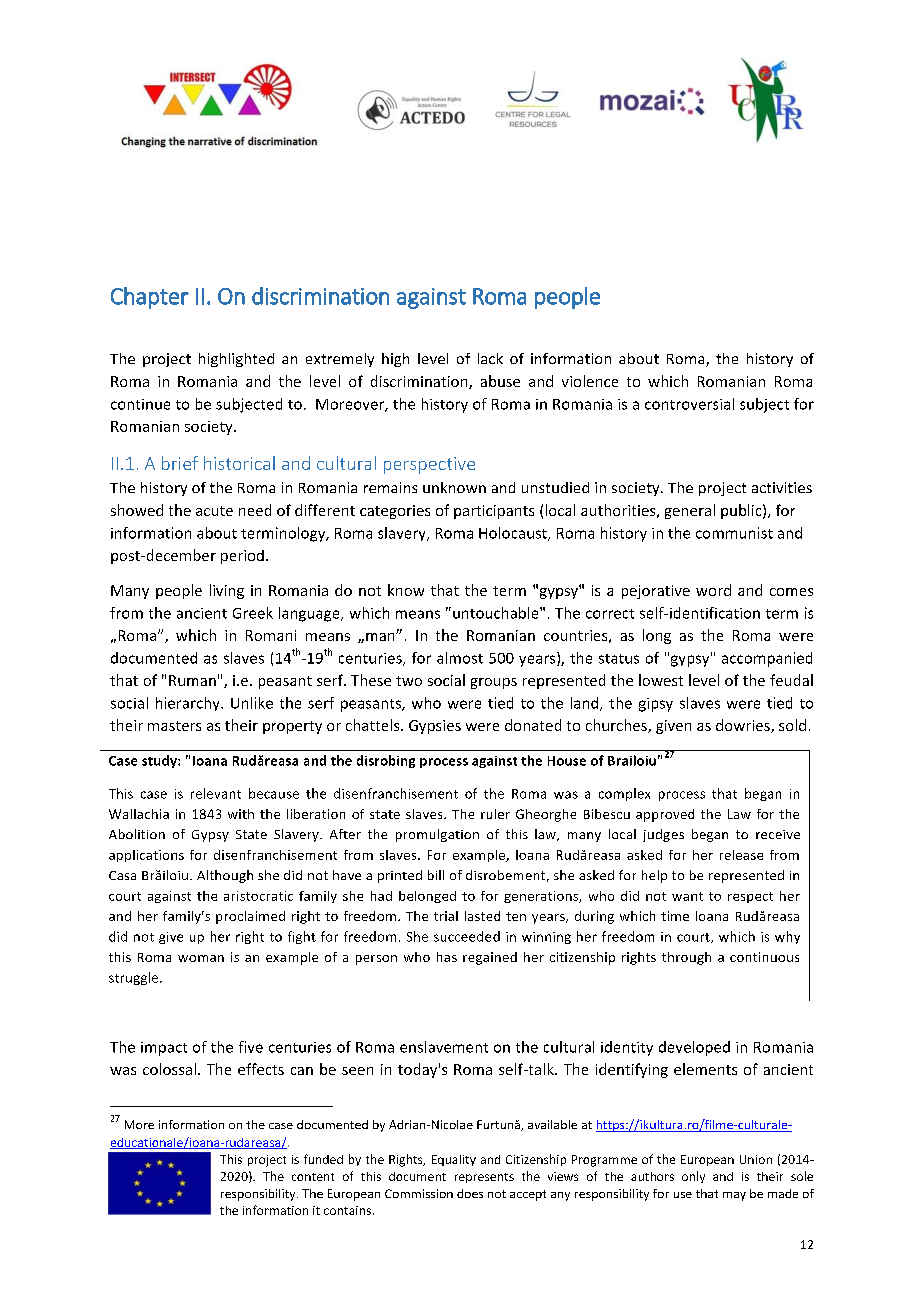 The width and height of the document is (924, 1308). I want to click on controversial, so click(689, 404).
